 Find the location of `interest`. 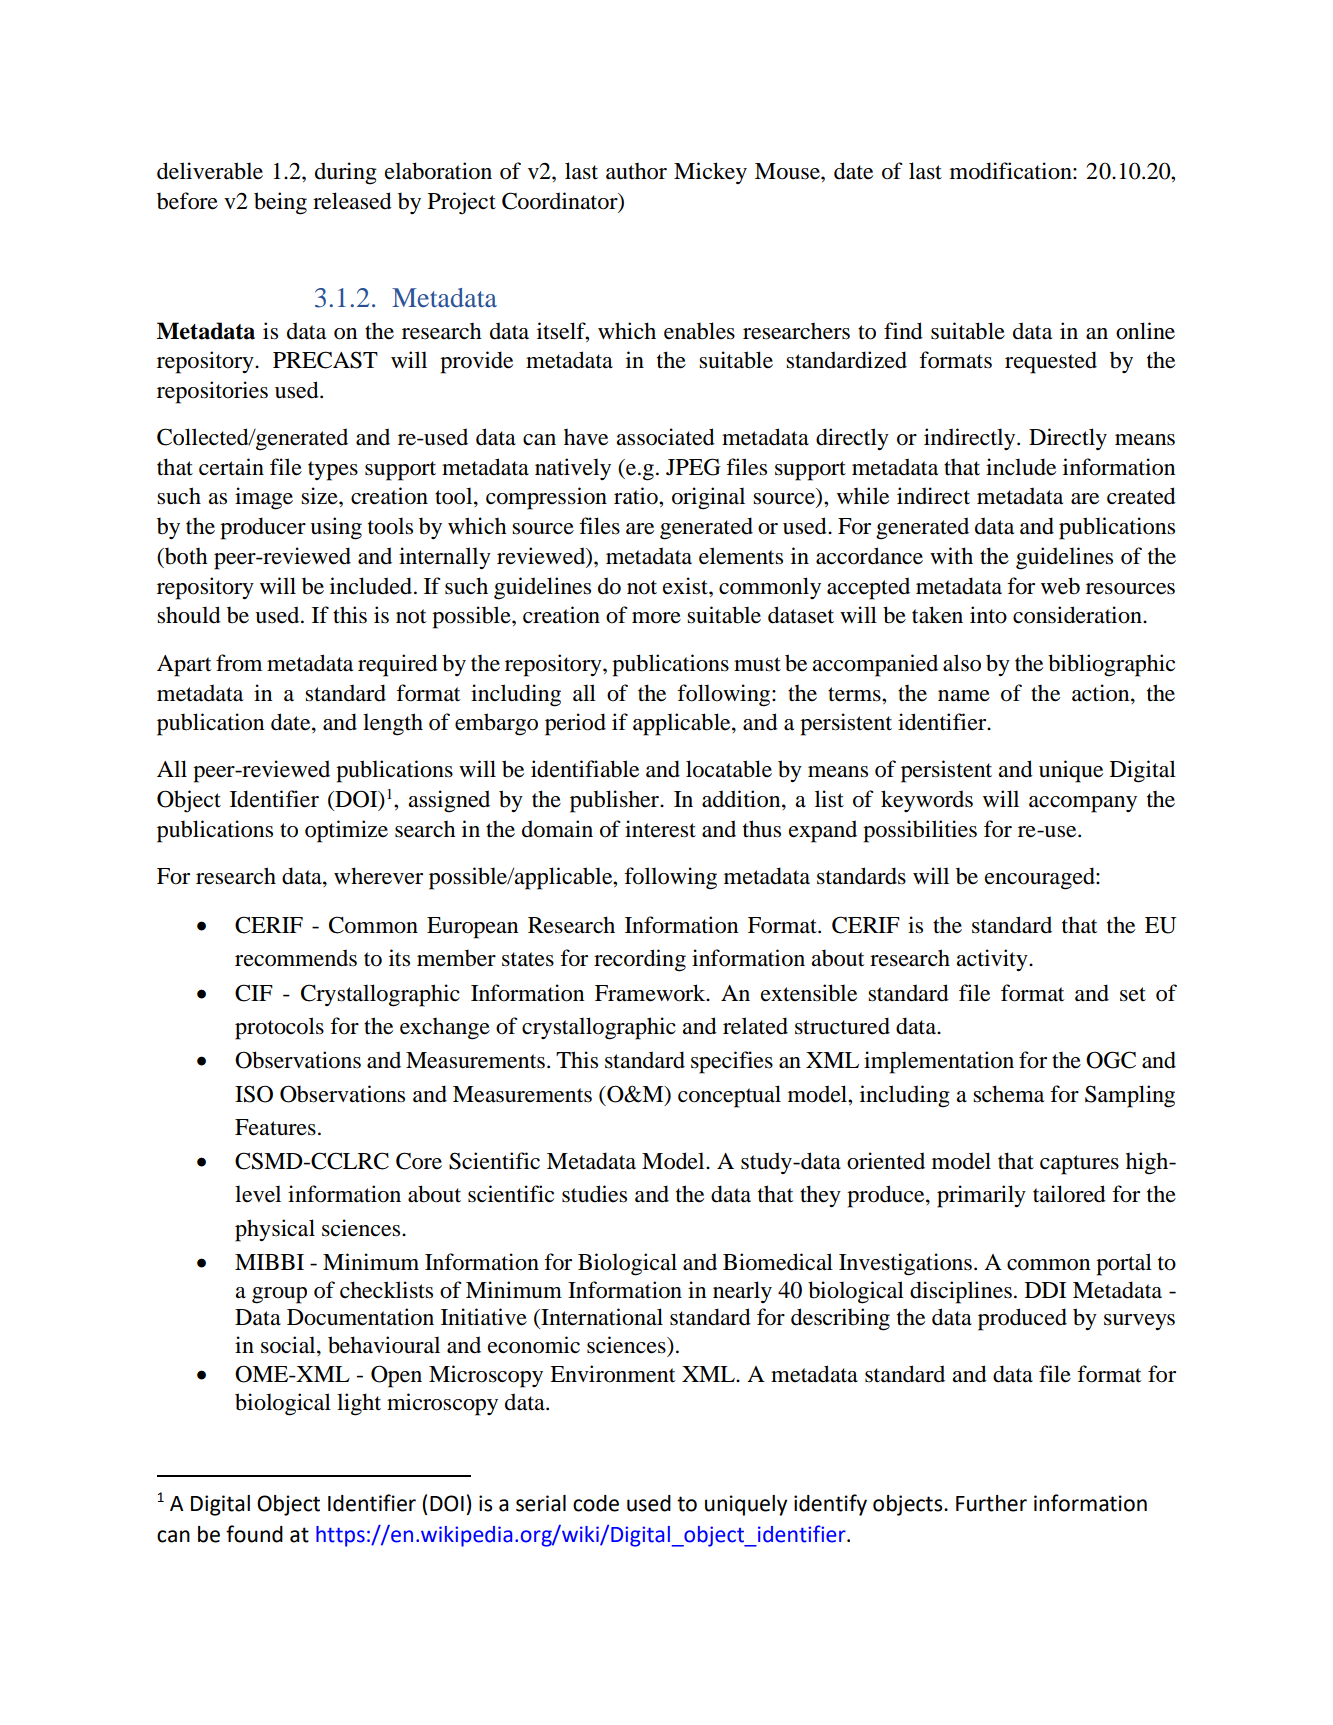

interest is located at coordinates (660, 829).
